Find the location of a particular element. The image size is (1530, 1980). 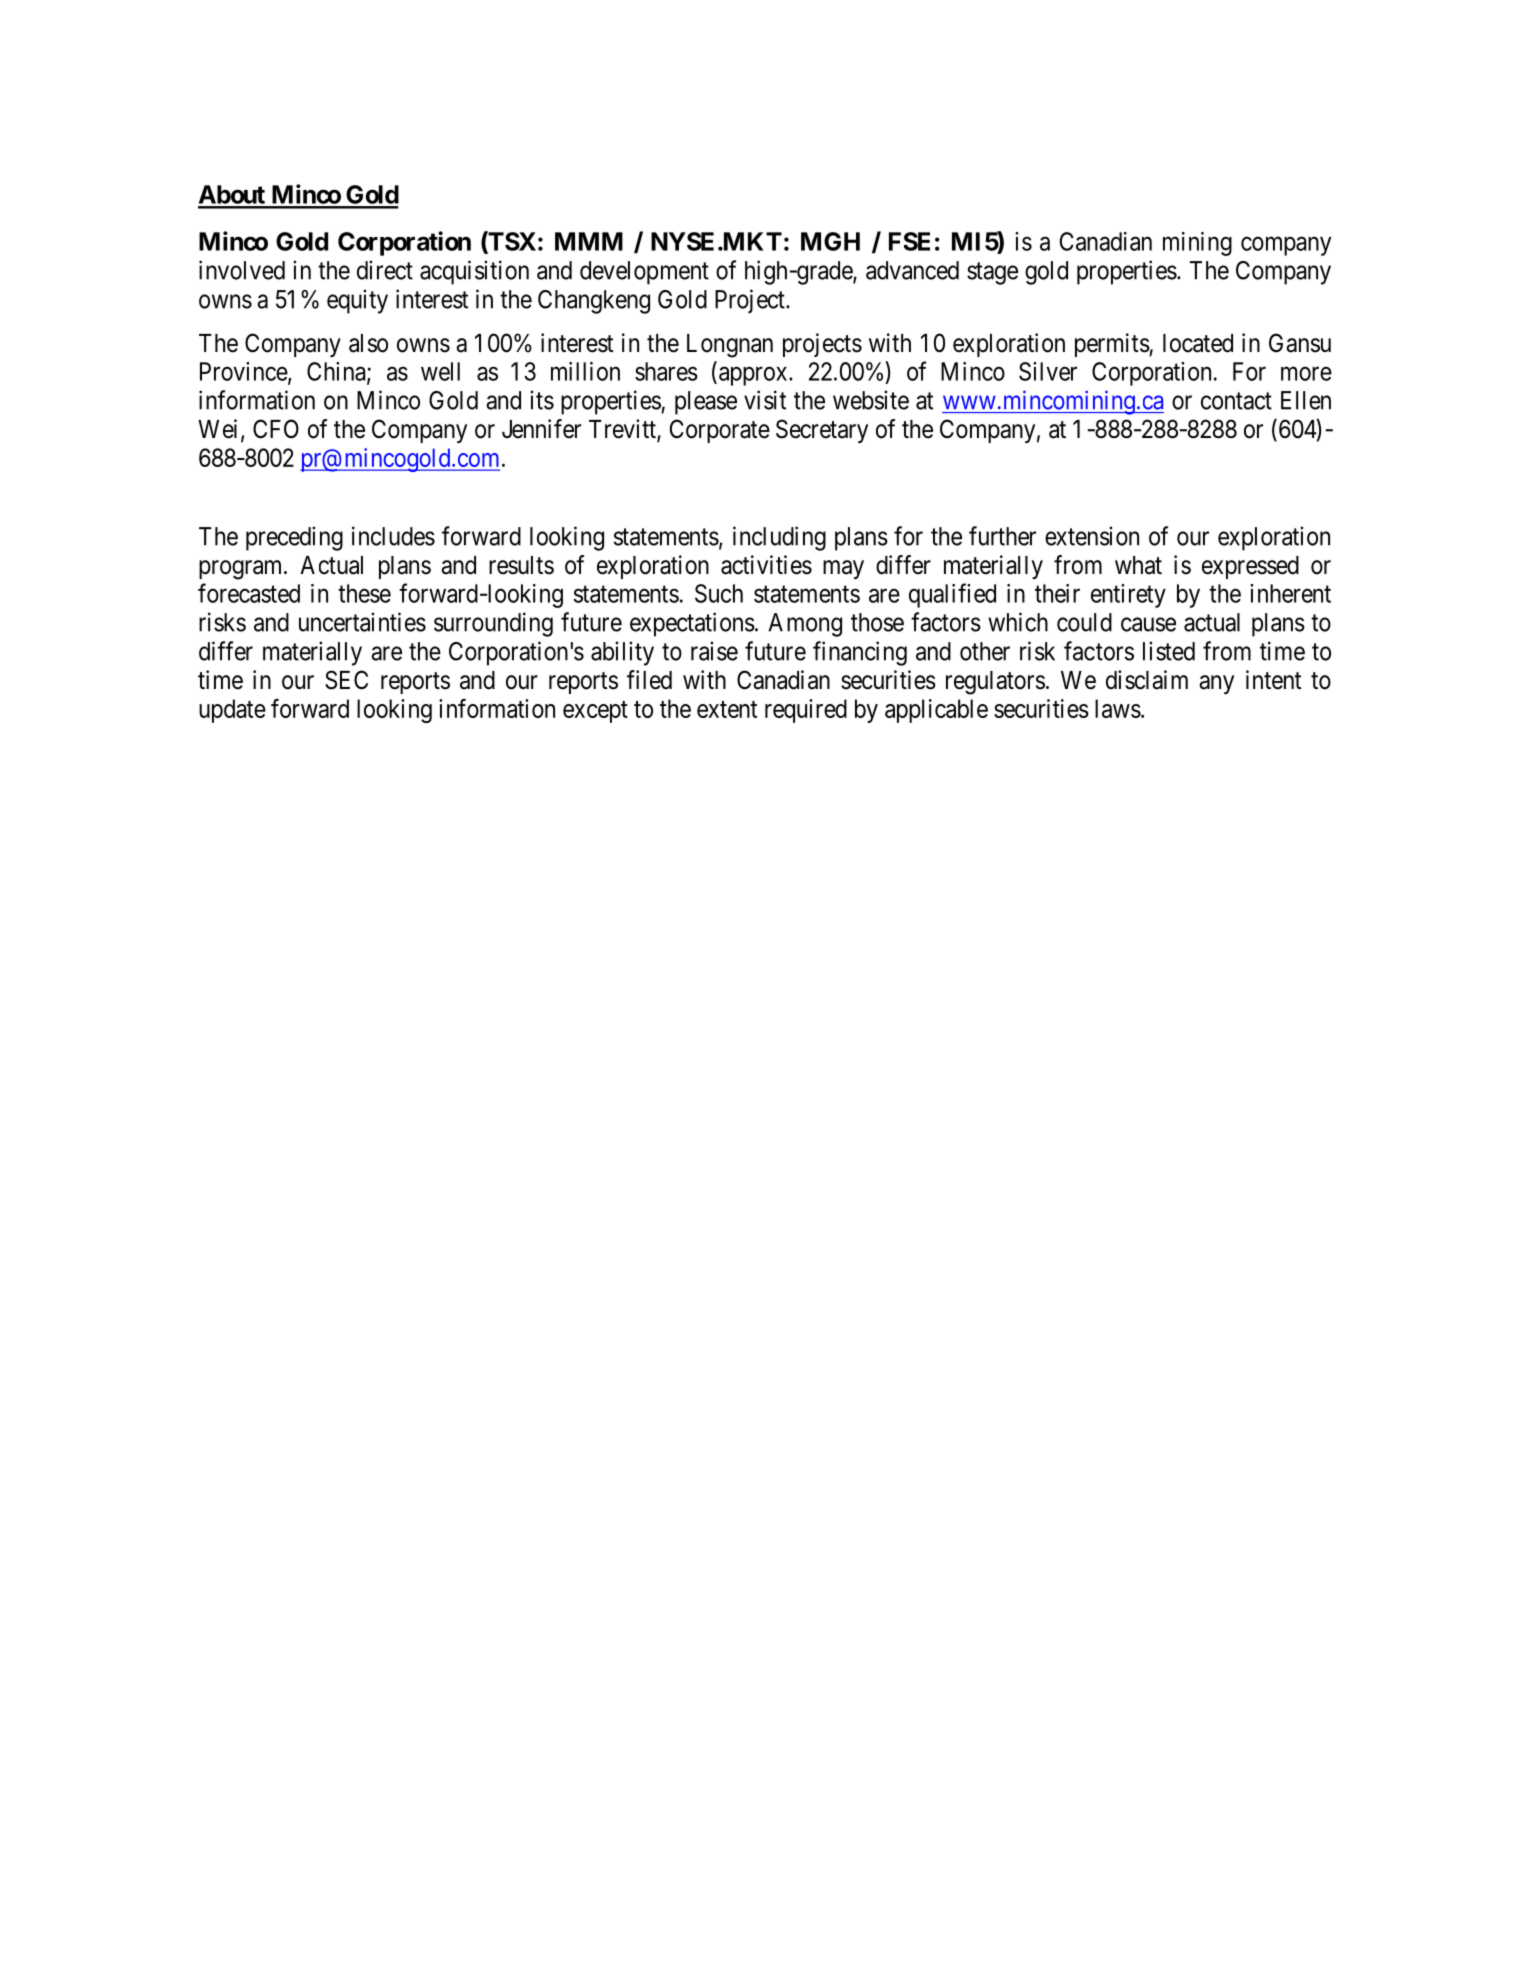

MGH is located at coordinates (830, 241).
